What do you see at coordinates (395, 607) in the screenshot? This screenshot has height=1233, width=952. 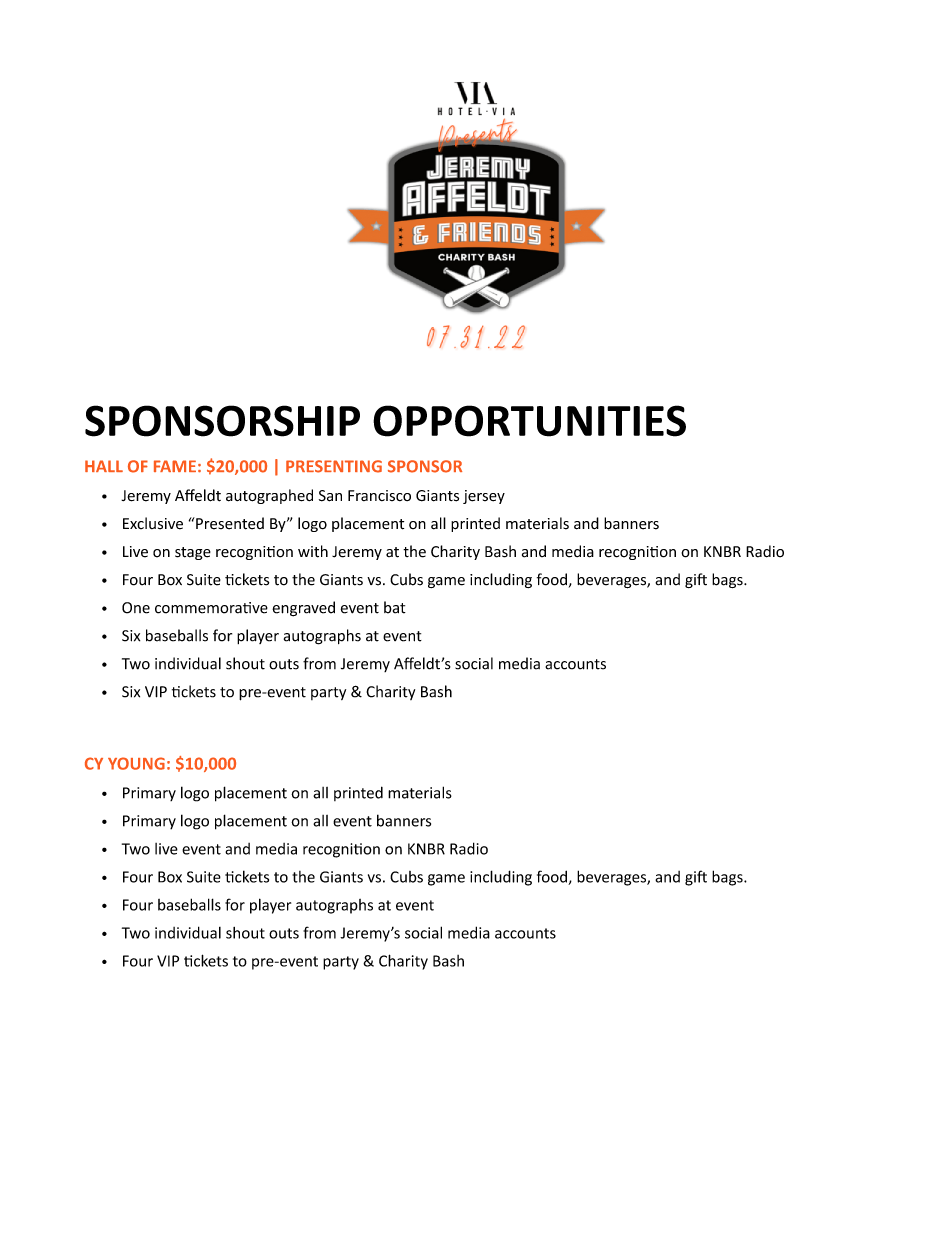 I see `bat` at bounding box center [395, 607].
